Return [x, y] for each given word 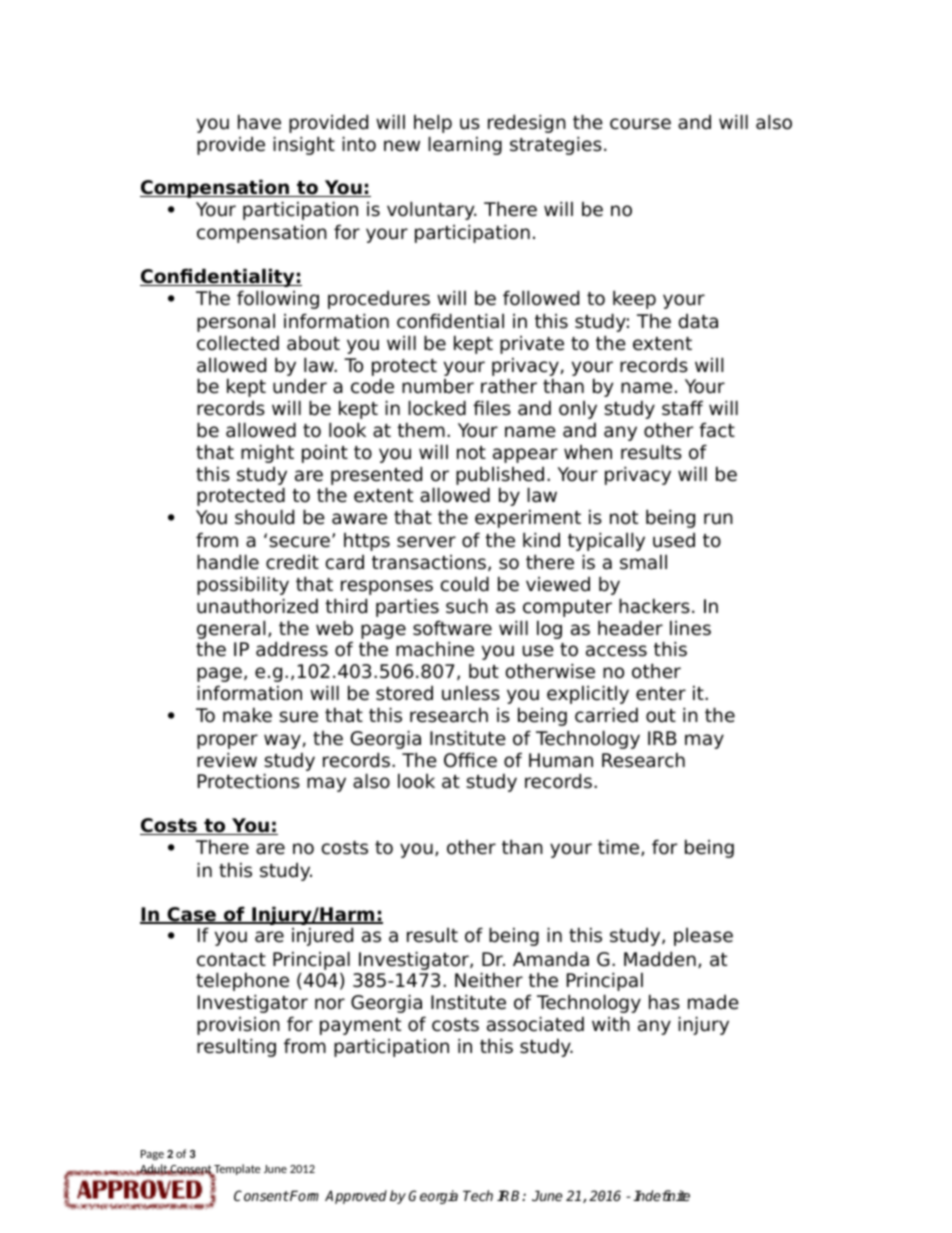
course [640, 124]
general [231, 629]
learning [465, 145]
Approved [356, 1197]
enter [661, 694]
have [259, 122]
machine [435, 649]
